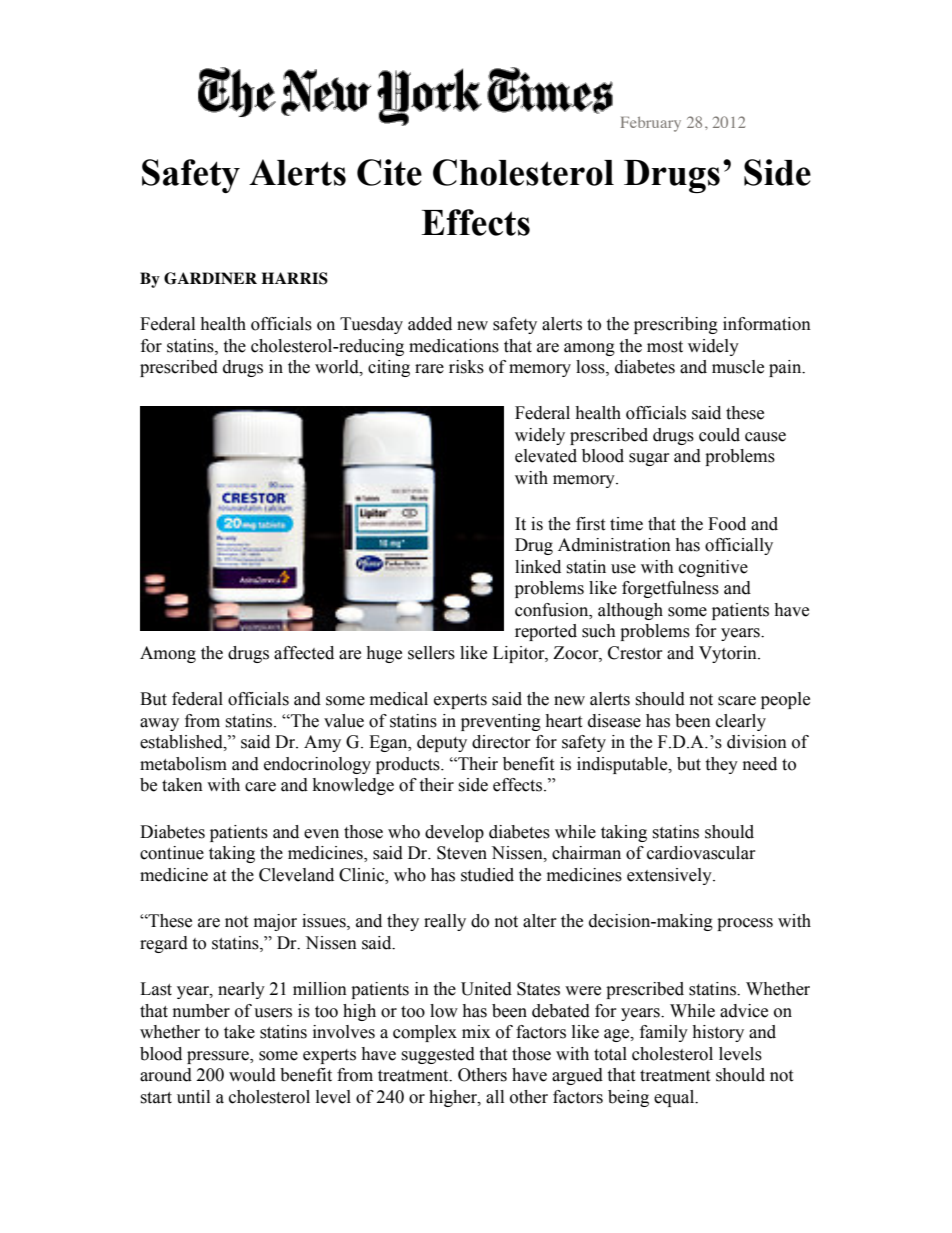 This image has width=952, height=1233. I want to click on history, so click(718, 1033).
